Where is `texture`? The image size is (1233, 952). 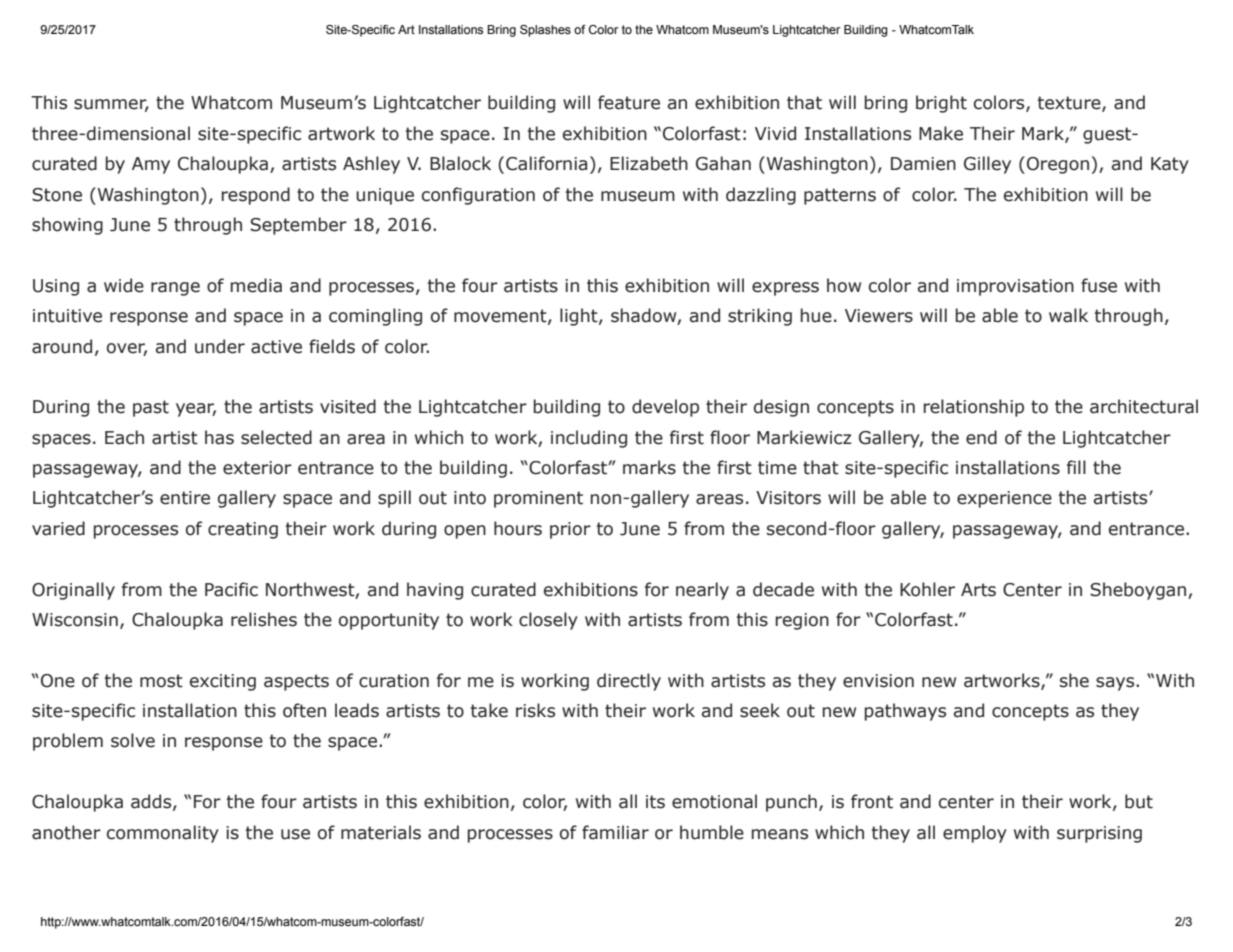 texture is located at coordinates (1070, 104).
